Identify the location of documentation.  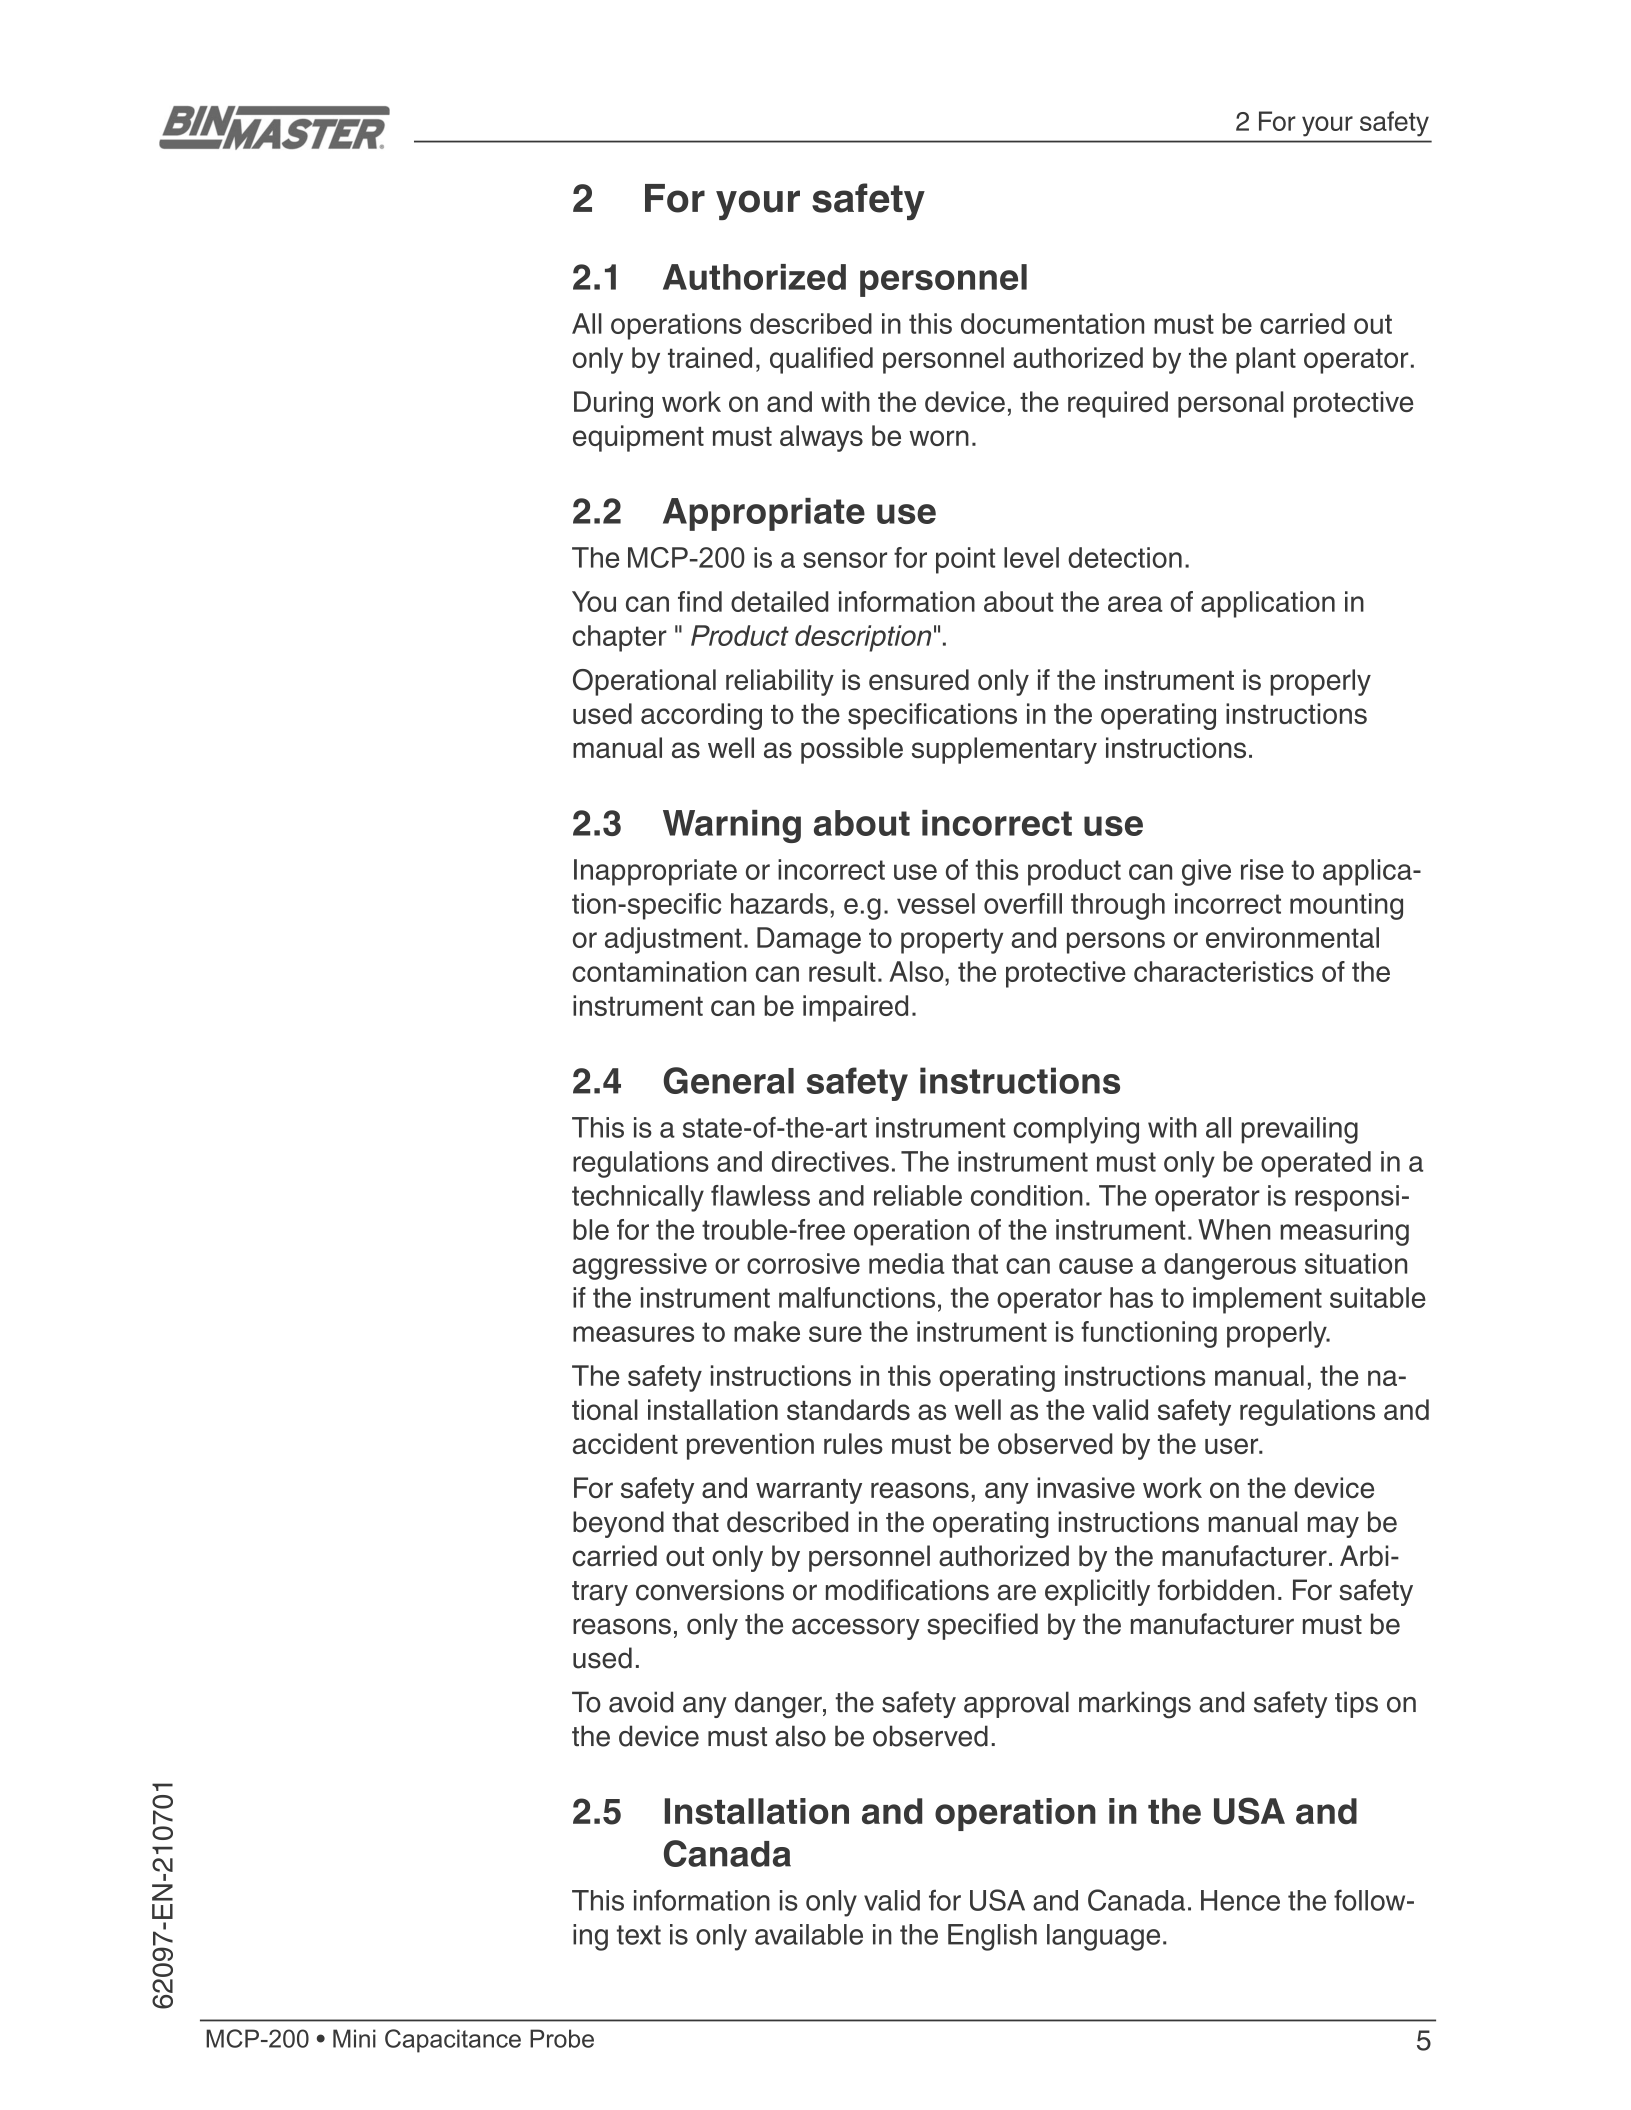
(1052, 323).
